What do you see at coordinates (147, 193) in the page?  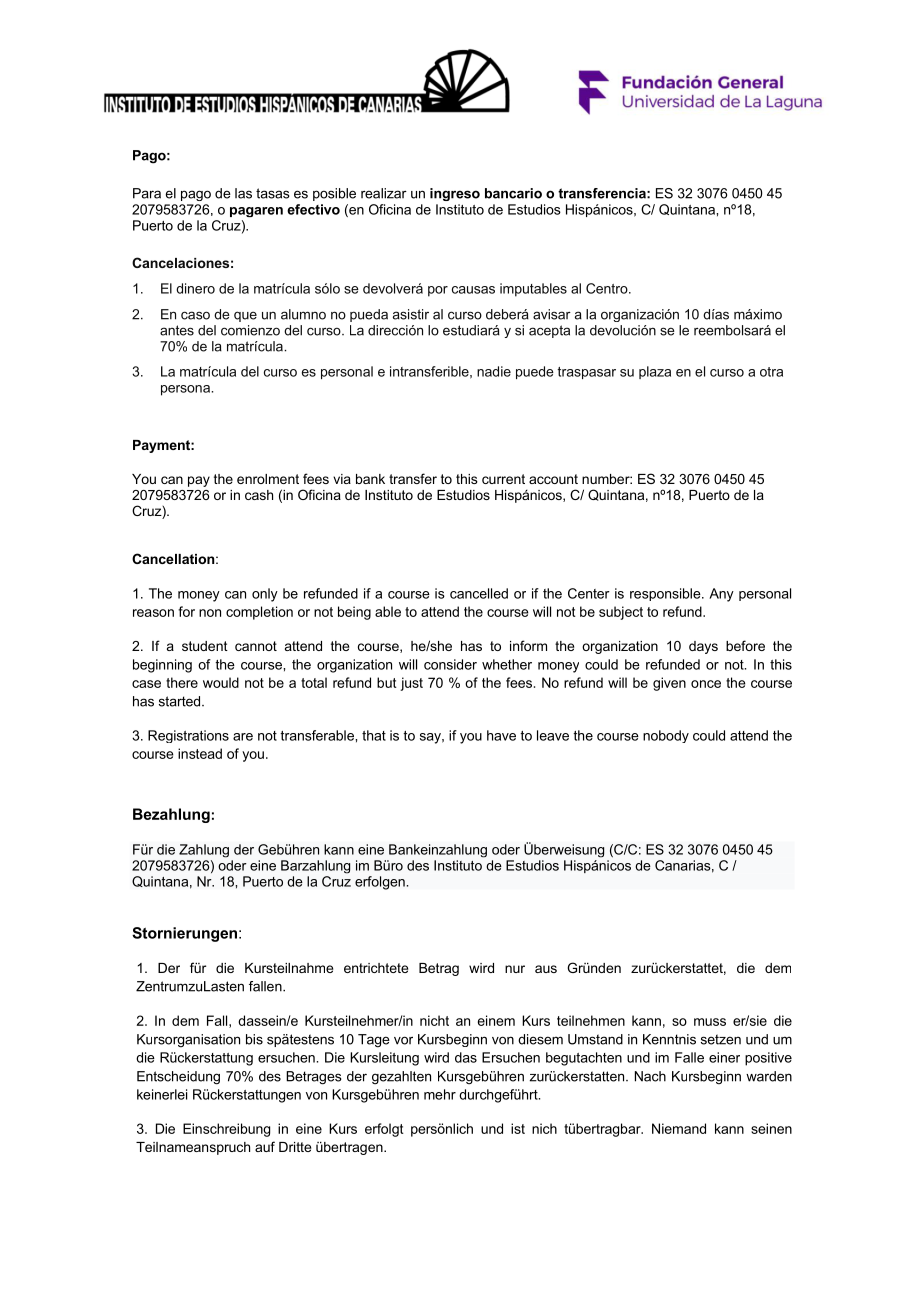 I see `Para` at bounding box center [147, 193].
